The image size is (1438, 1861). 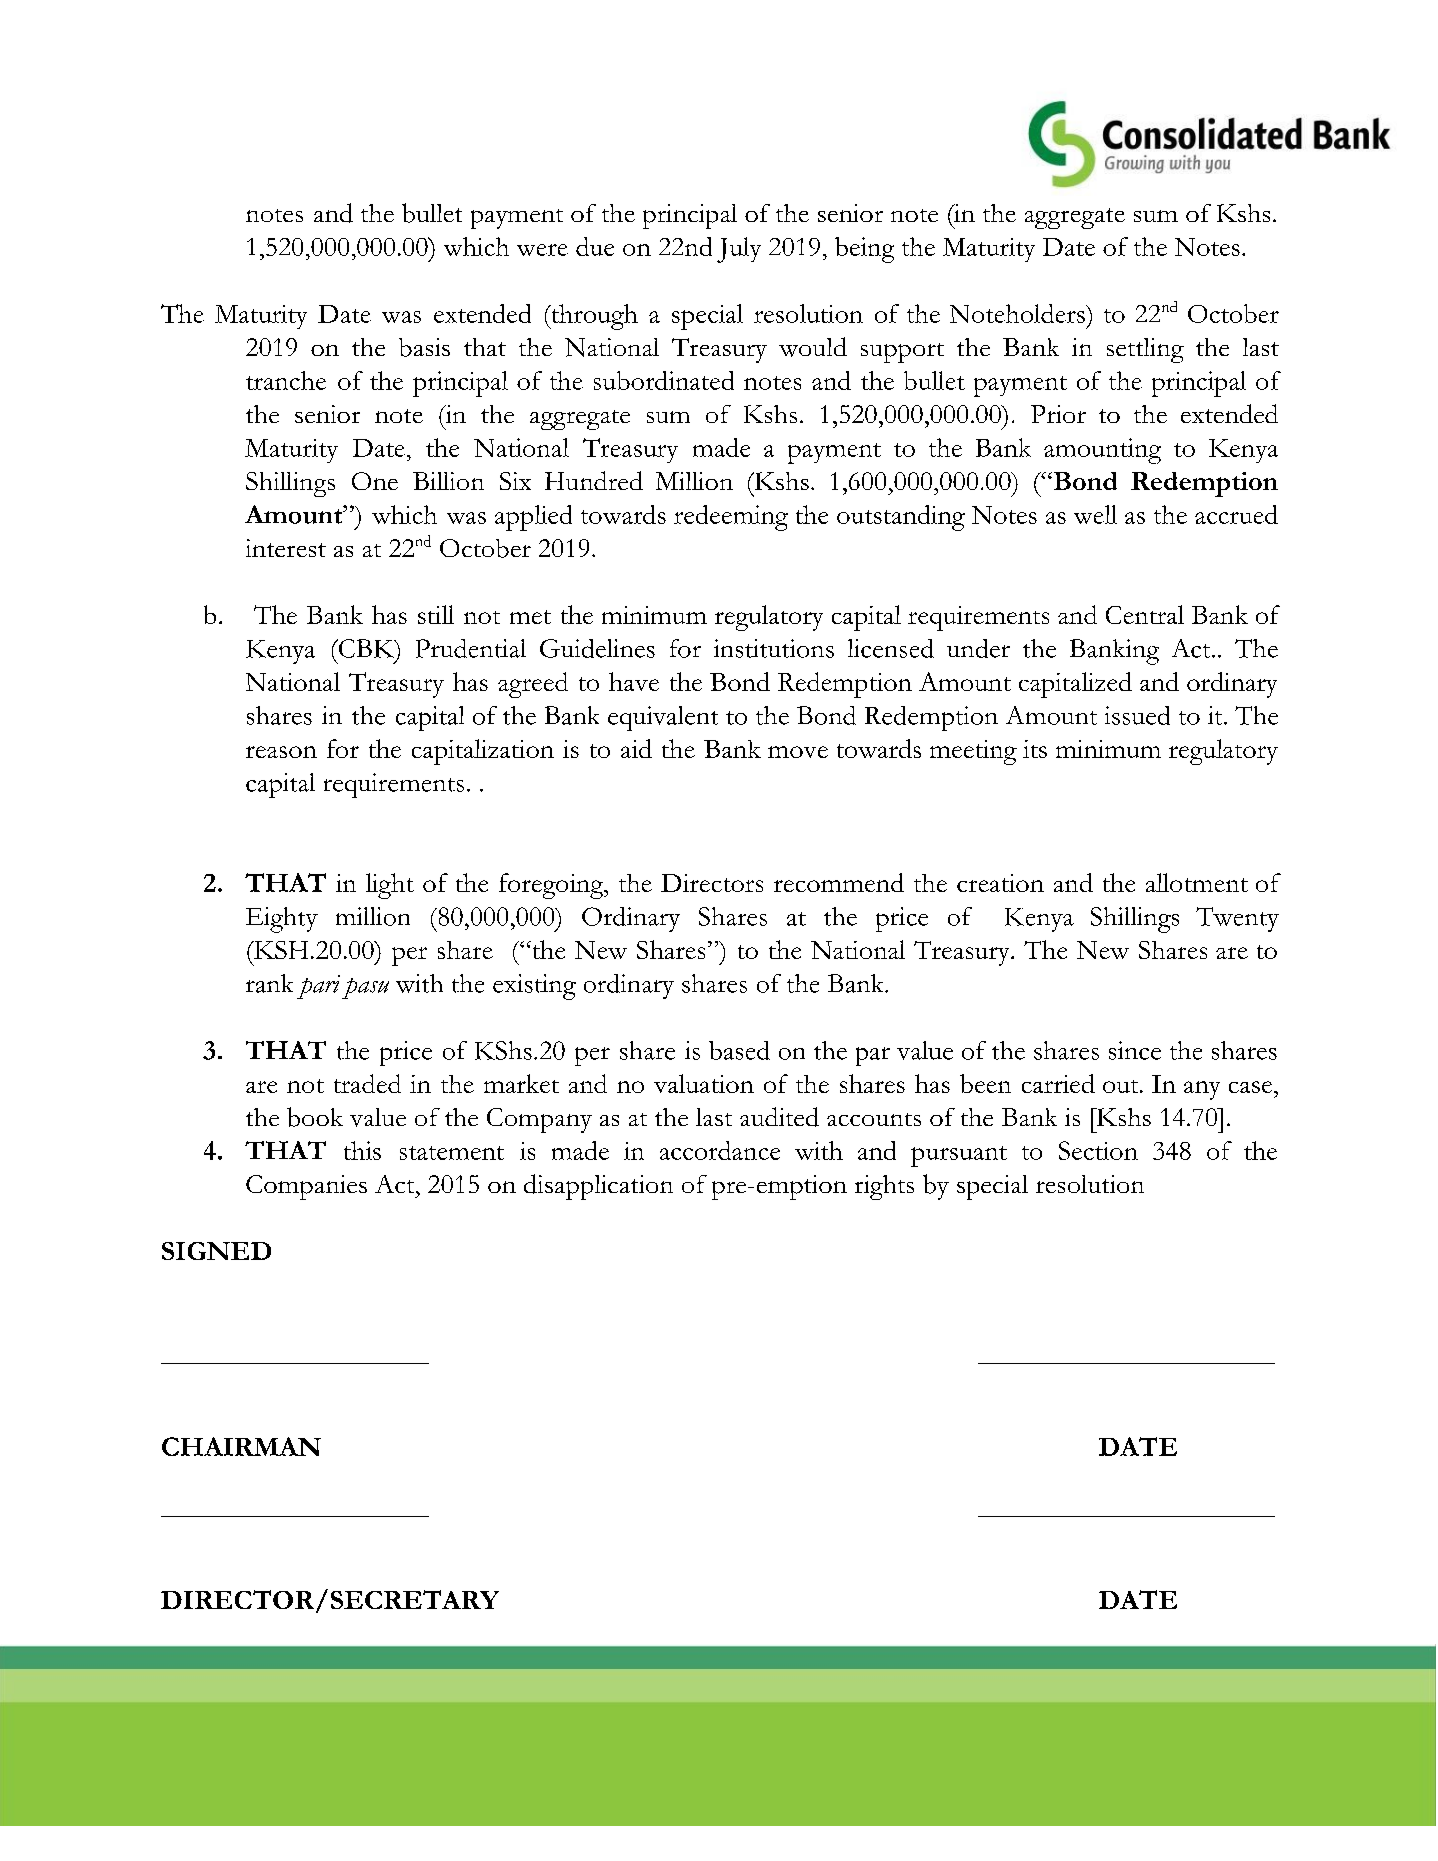 I want to click on CHAIRMAN, so click(x=241, y=1446).
